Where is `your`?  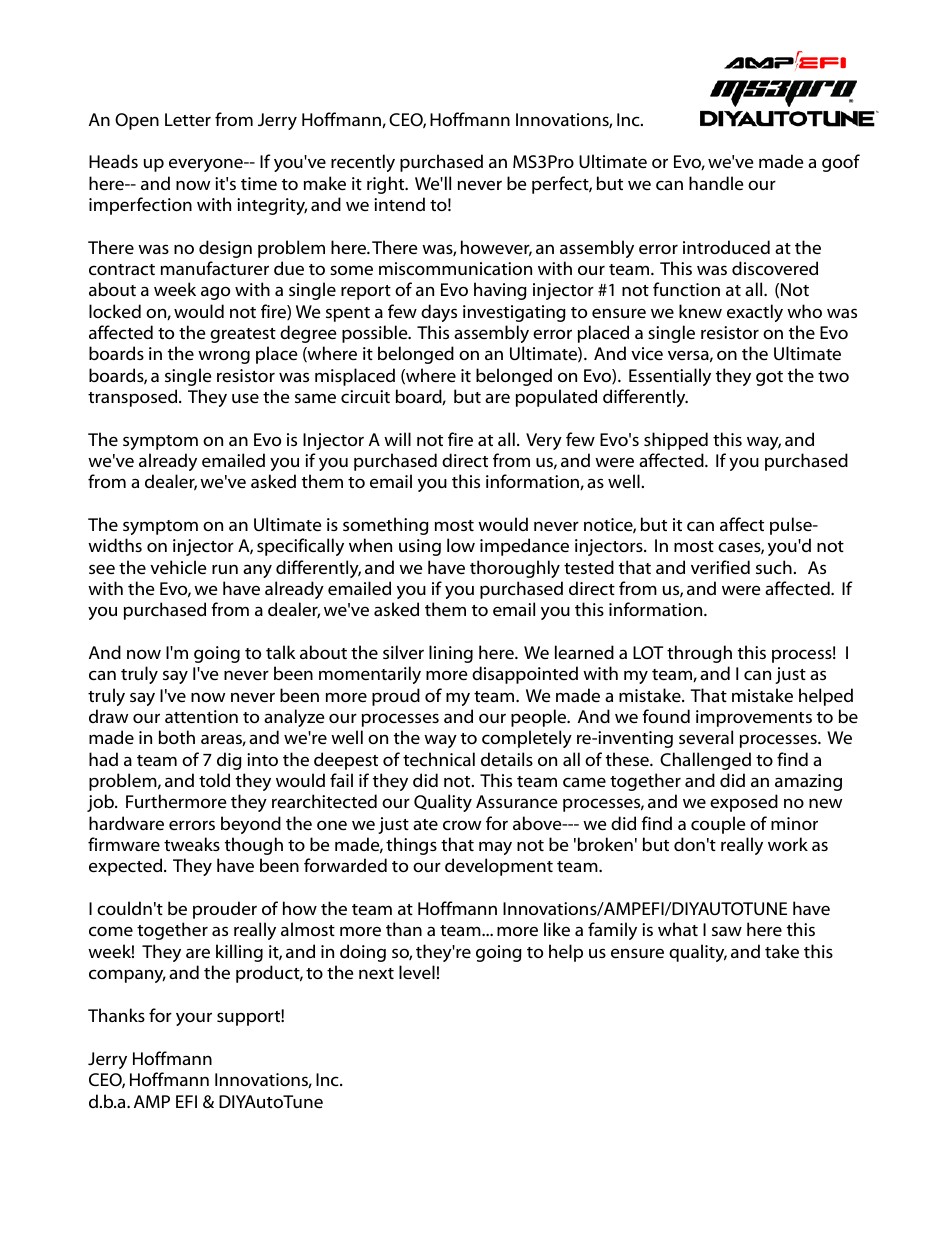
your is located at coordinates (194, 1019).
